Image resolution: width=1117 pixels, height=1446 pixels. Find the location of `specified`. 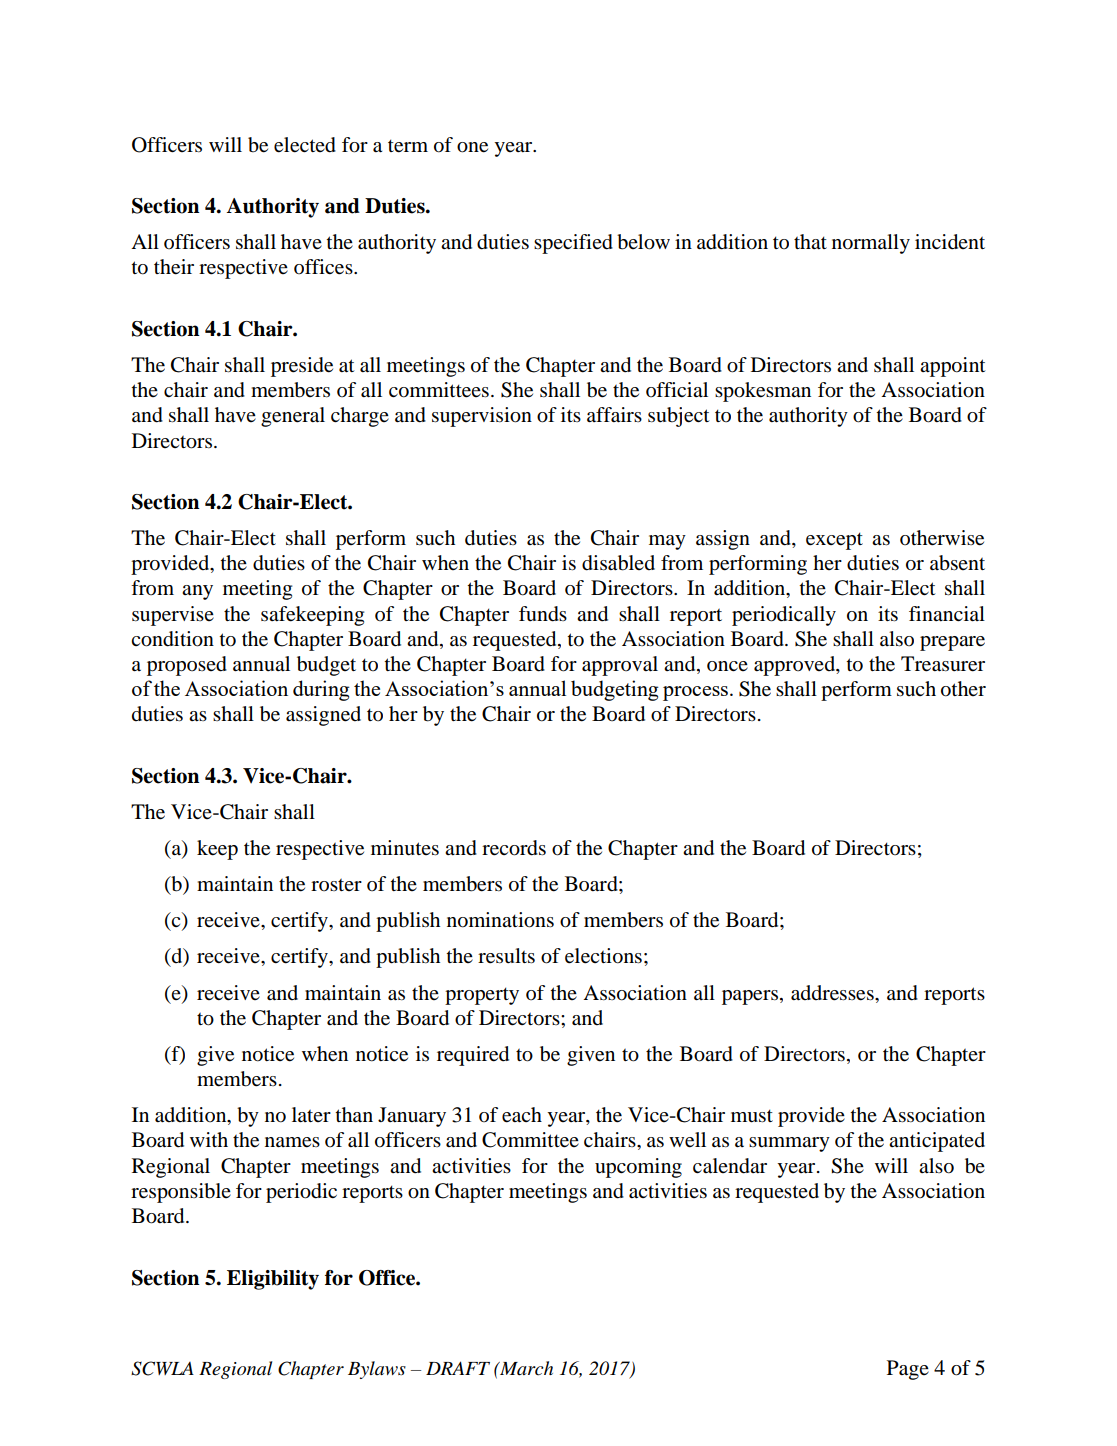

specified is located at coordinates (573, 244).
